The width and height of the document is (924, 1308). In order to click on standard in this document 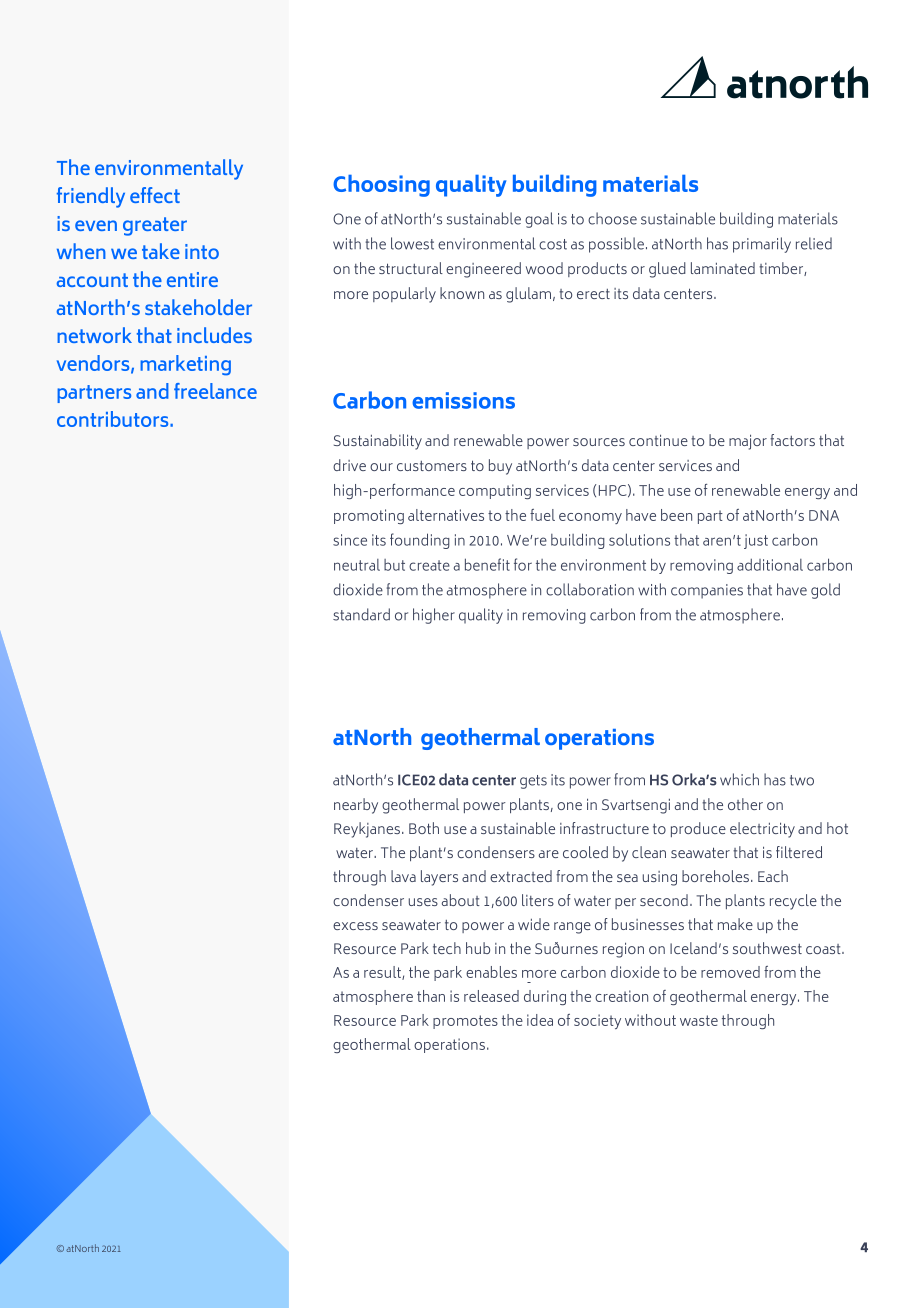, I will do `click(361, 614)`.
